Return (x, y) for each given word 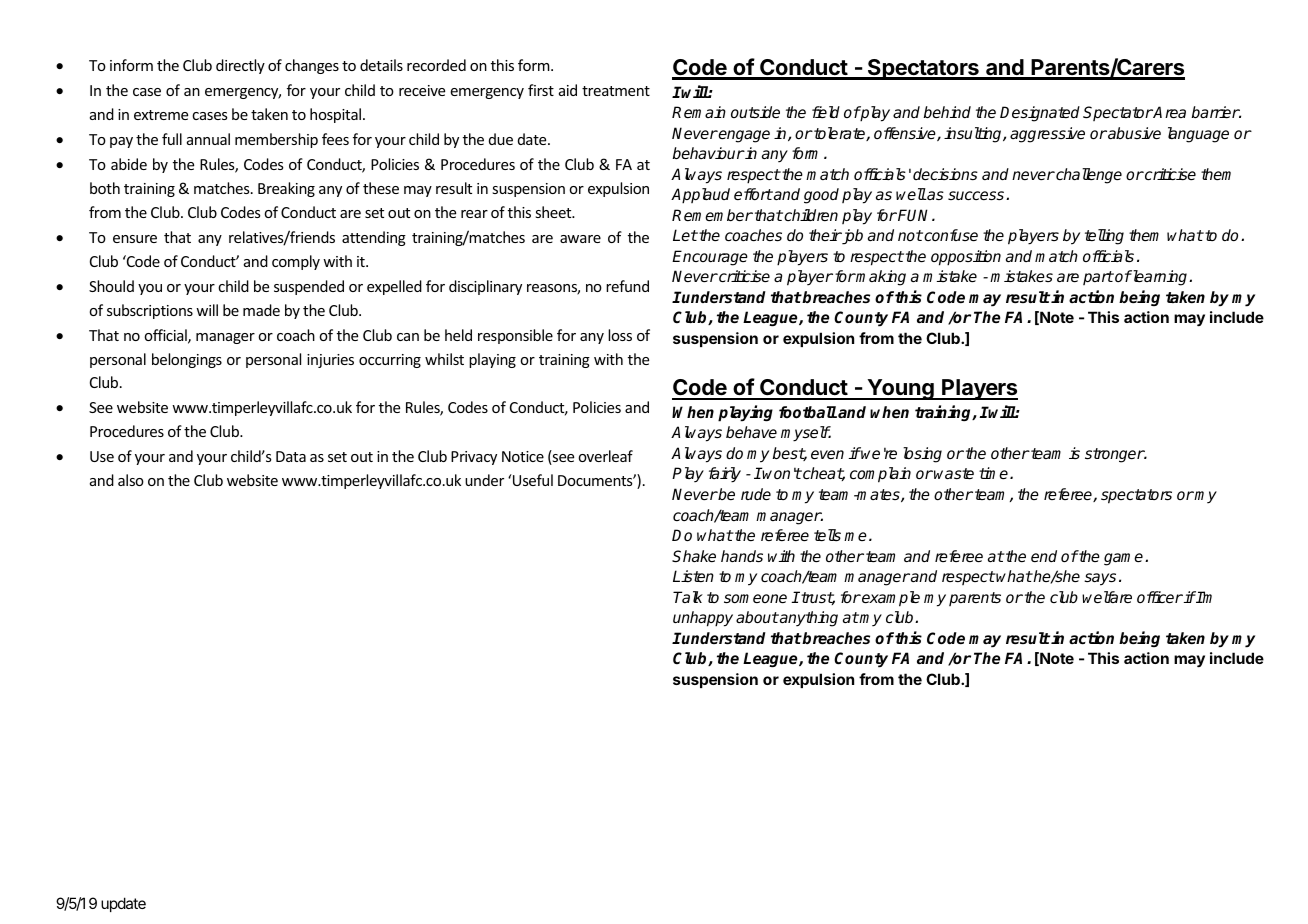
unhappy (703, 619)
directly (240, 66)
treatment (616, 91)
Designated (1040, 114)
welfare (1107, 597)
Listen (693, 576)
